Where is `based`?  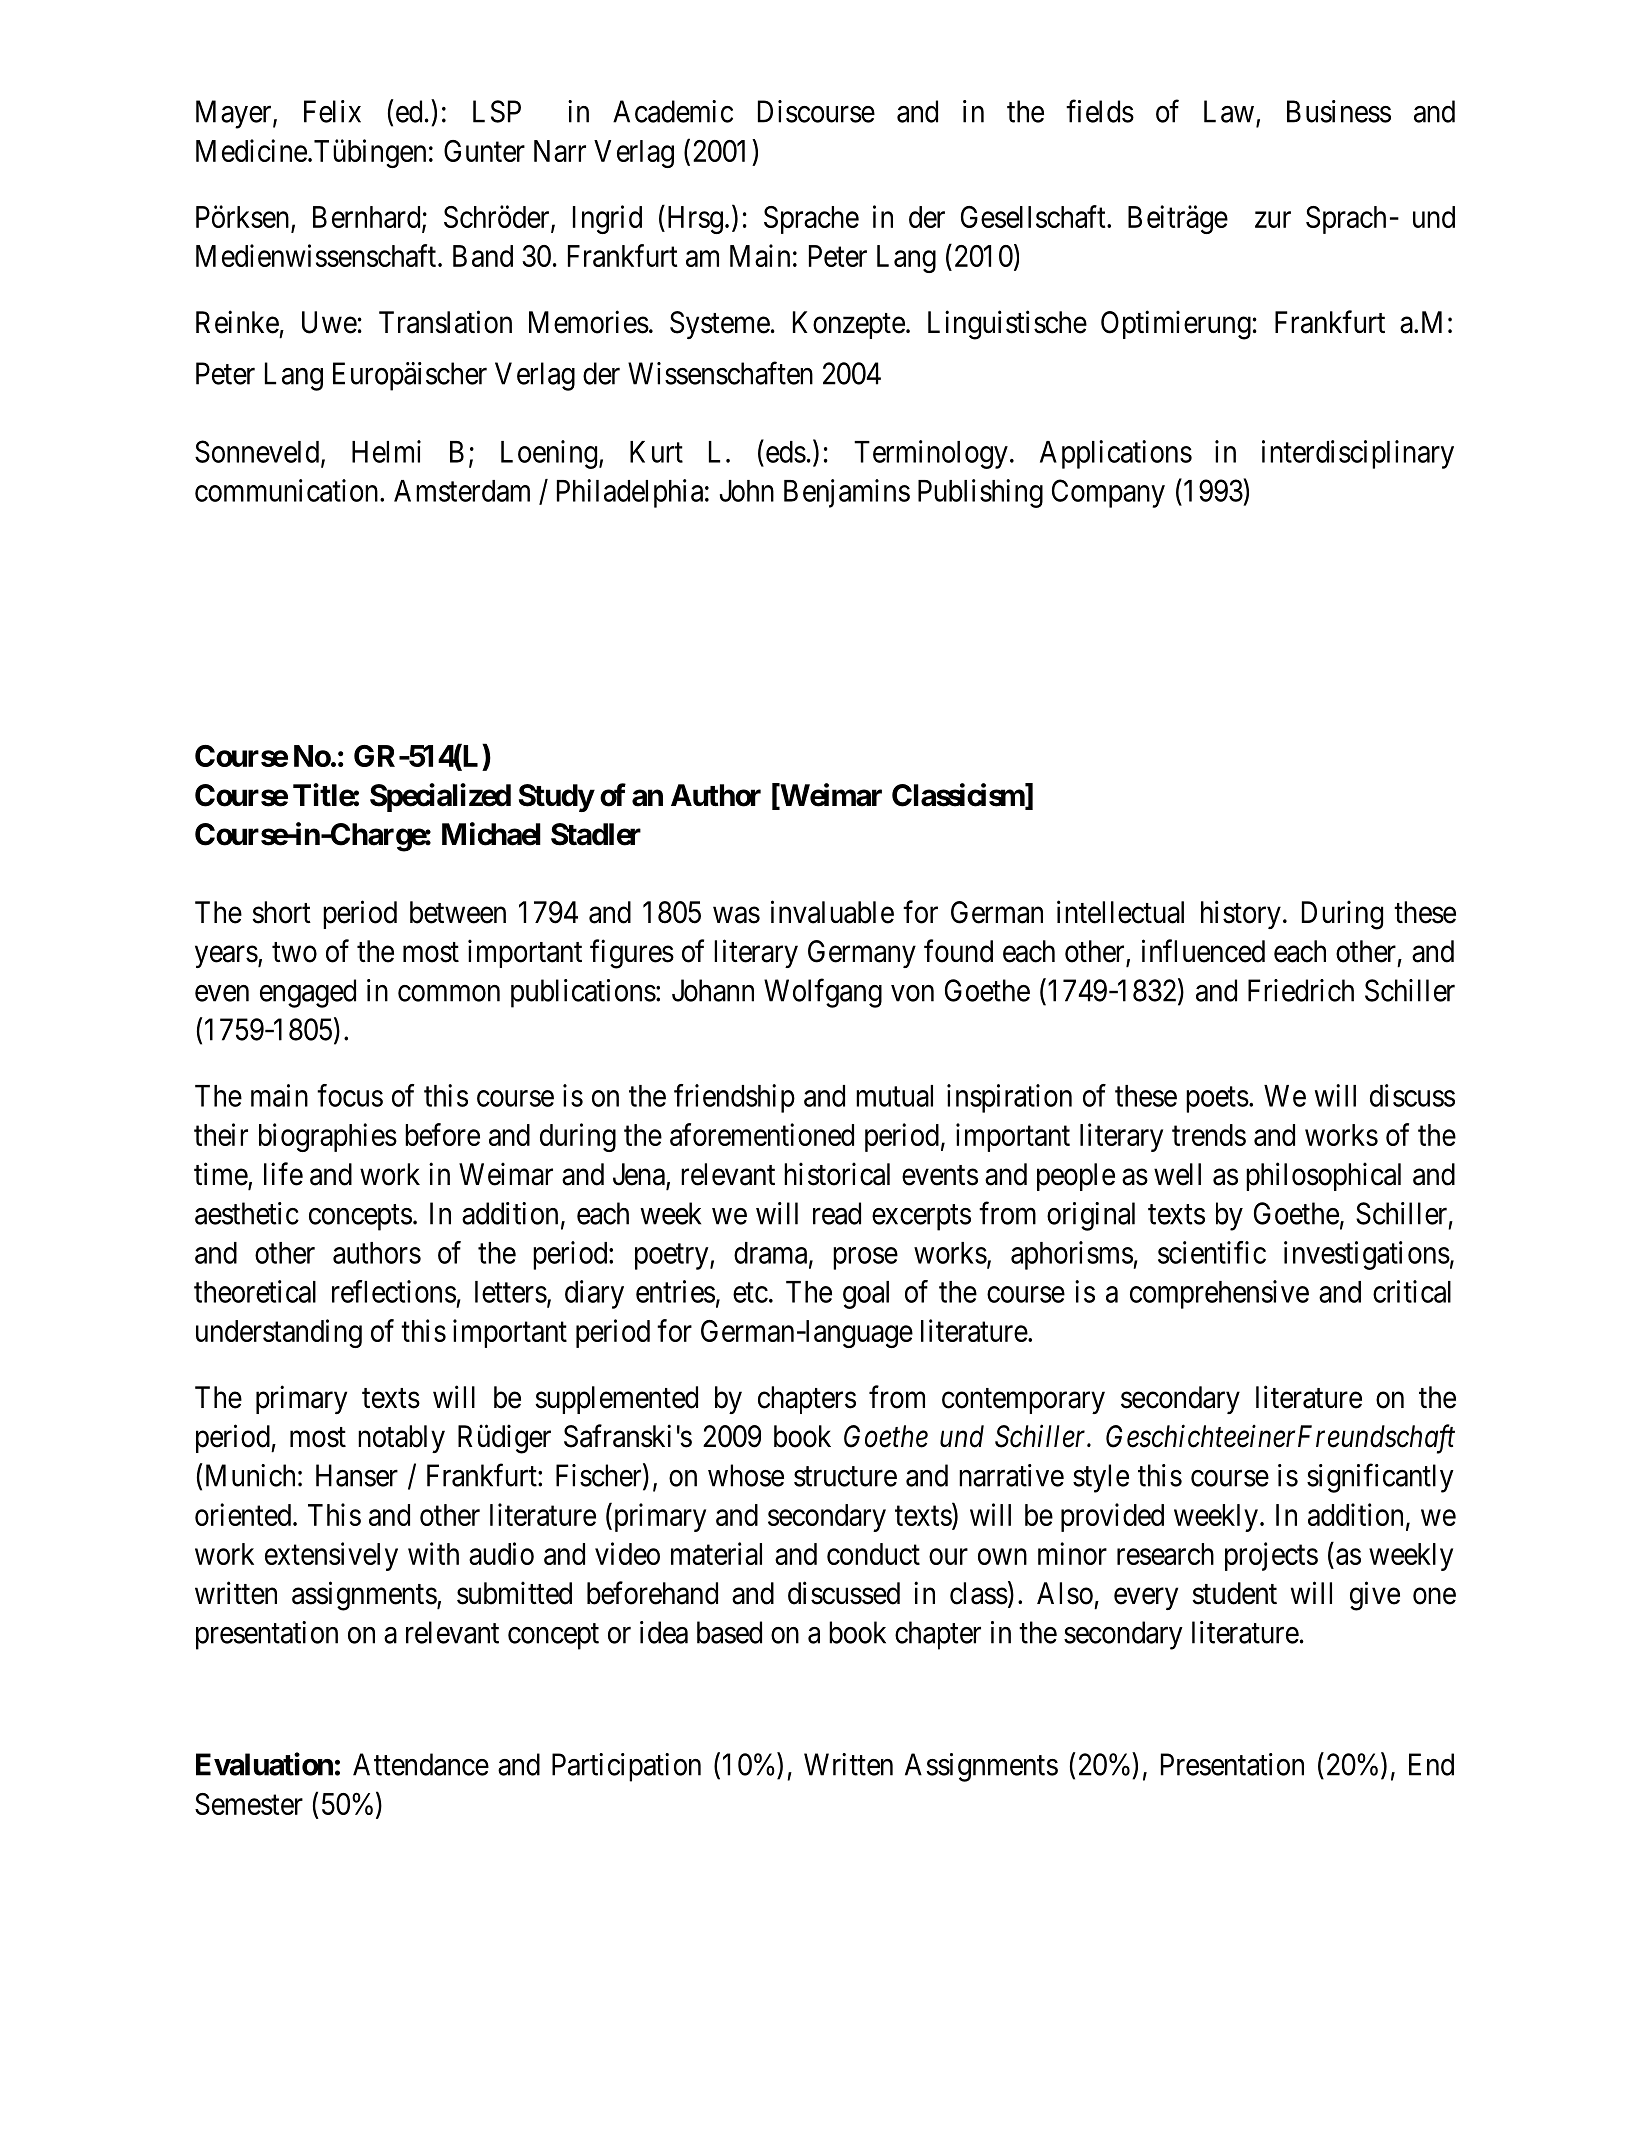 based is located at coordinates (729, 1632).
